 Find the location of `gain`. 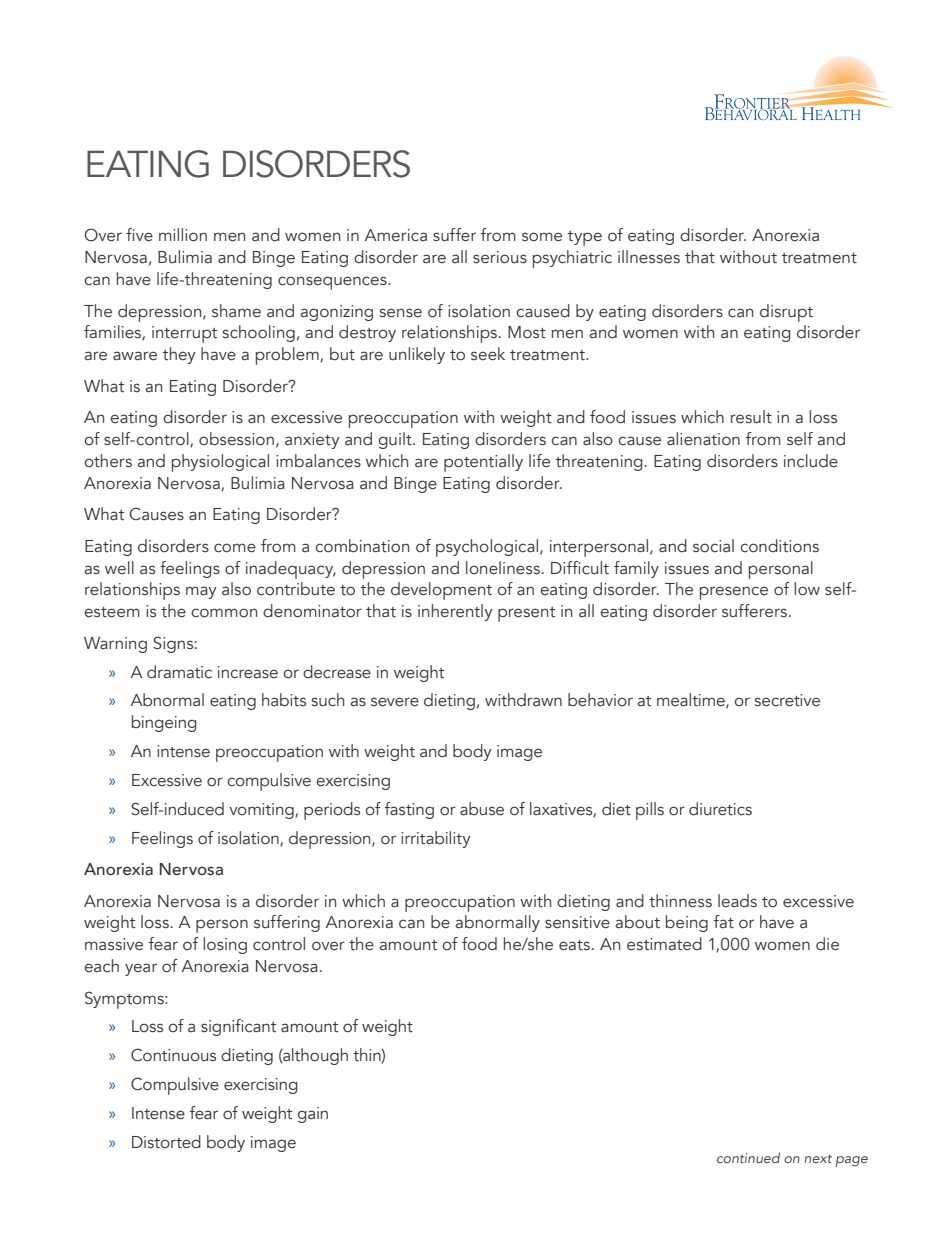

gain is located at coordinates (312, 1115).
